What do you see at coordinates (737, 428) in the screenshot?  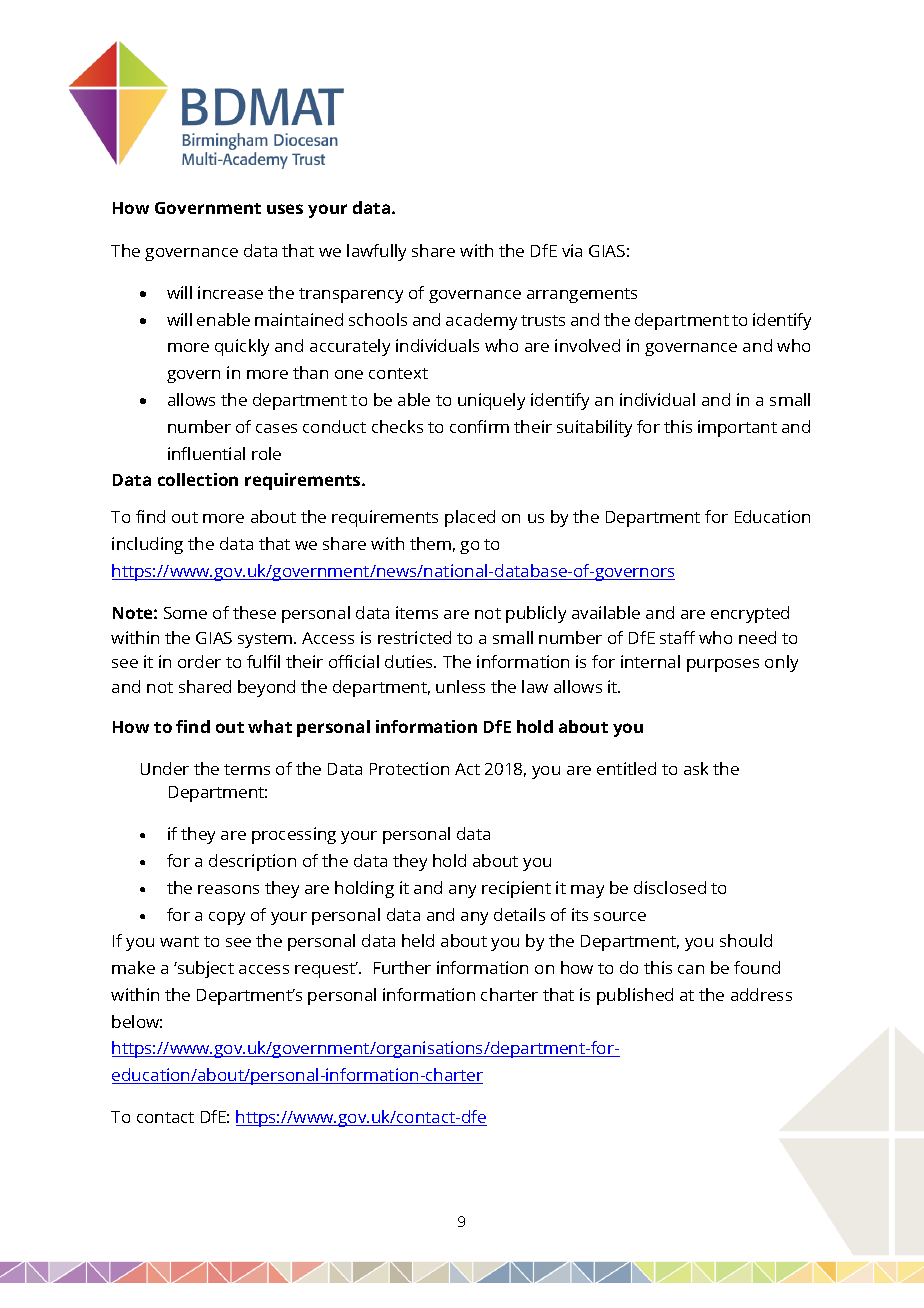 I see `important` at bounding box center [737, 428].
